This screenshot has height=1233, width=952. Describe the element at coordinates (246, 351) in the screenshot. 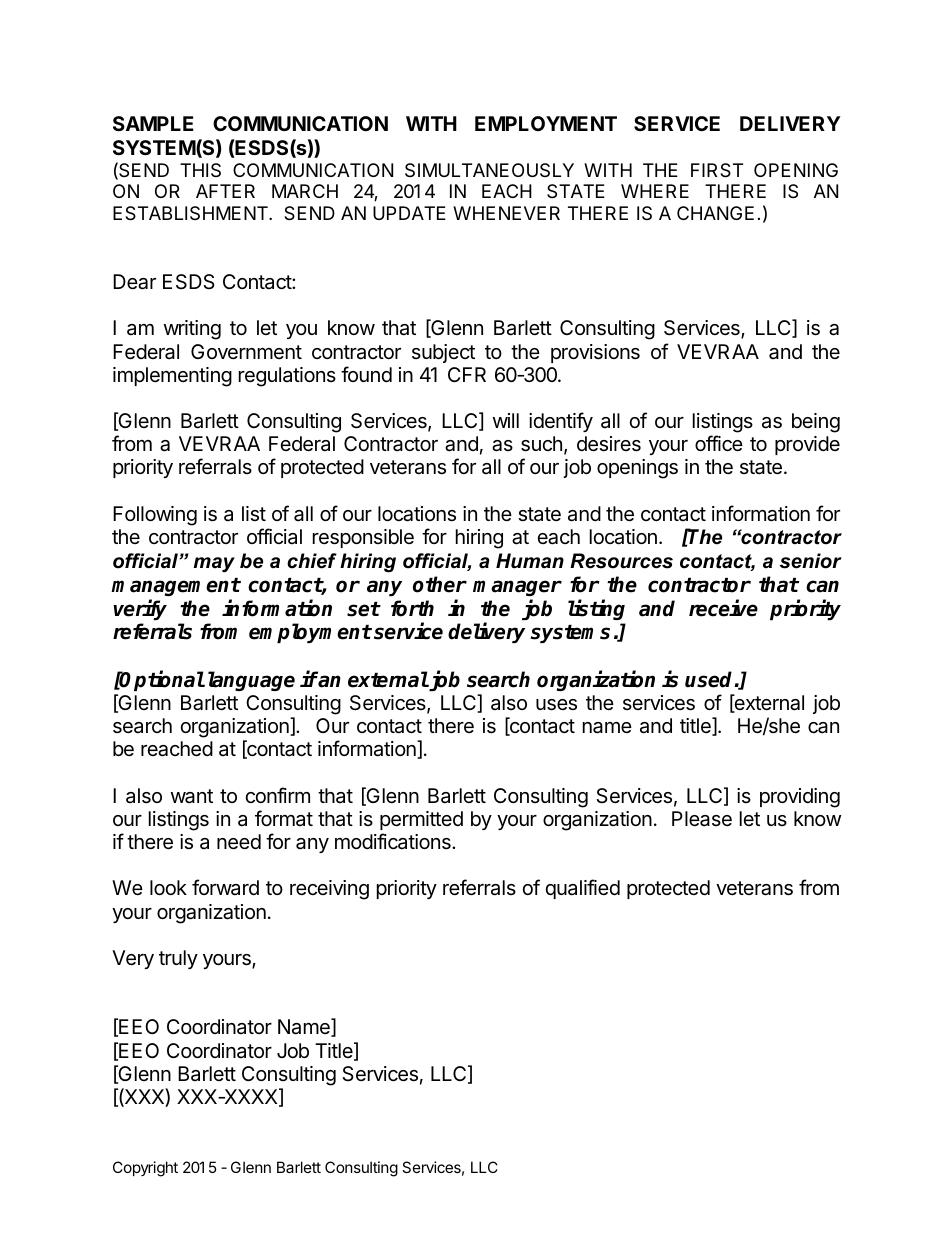

I see `Government` at that location.
